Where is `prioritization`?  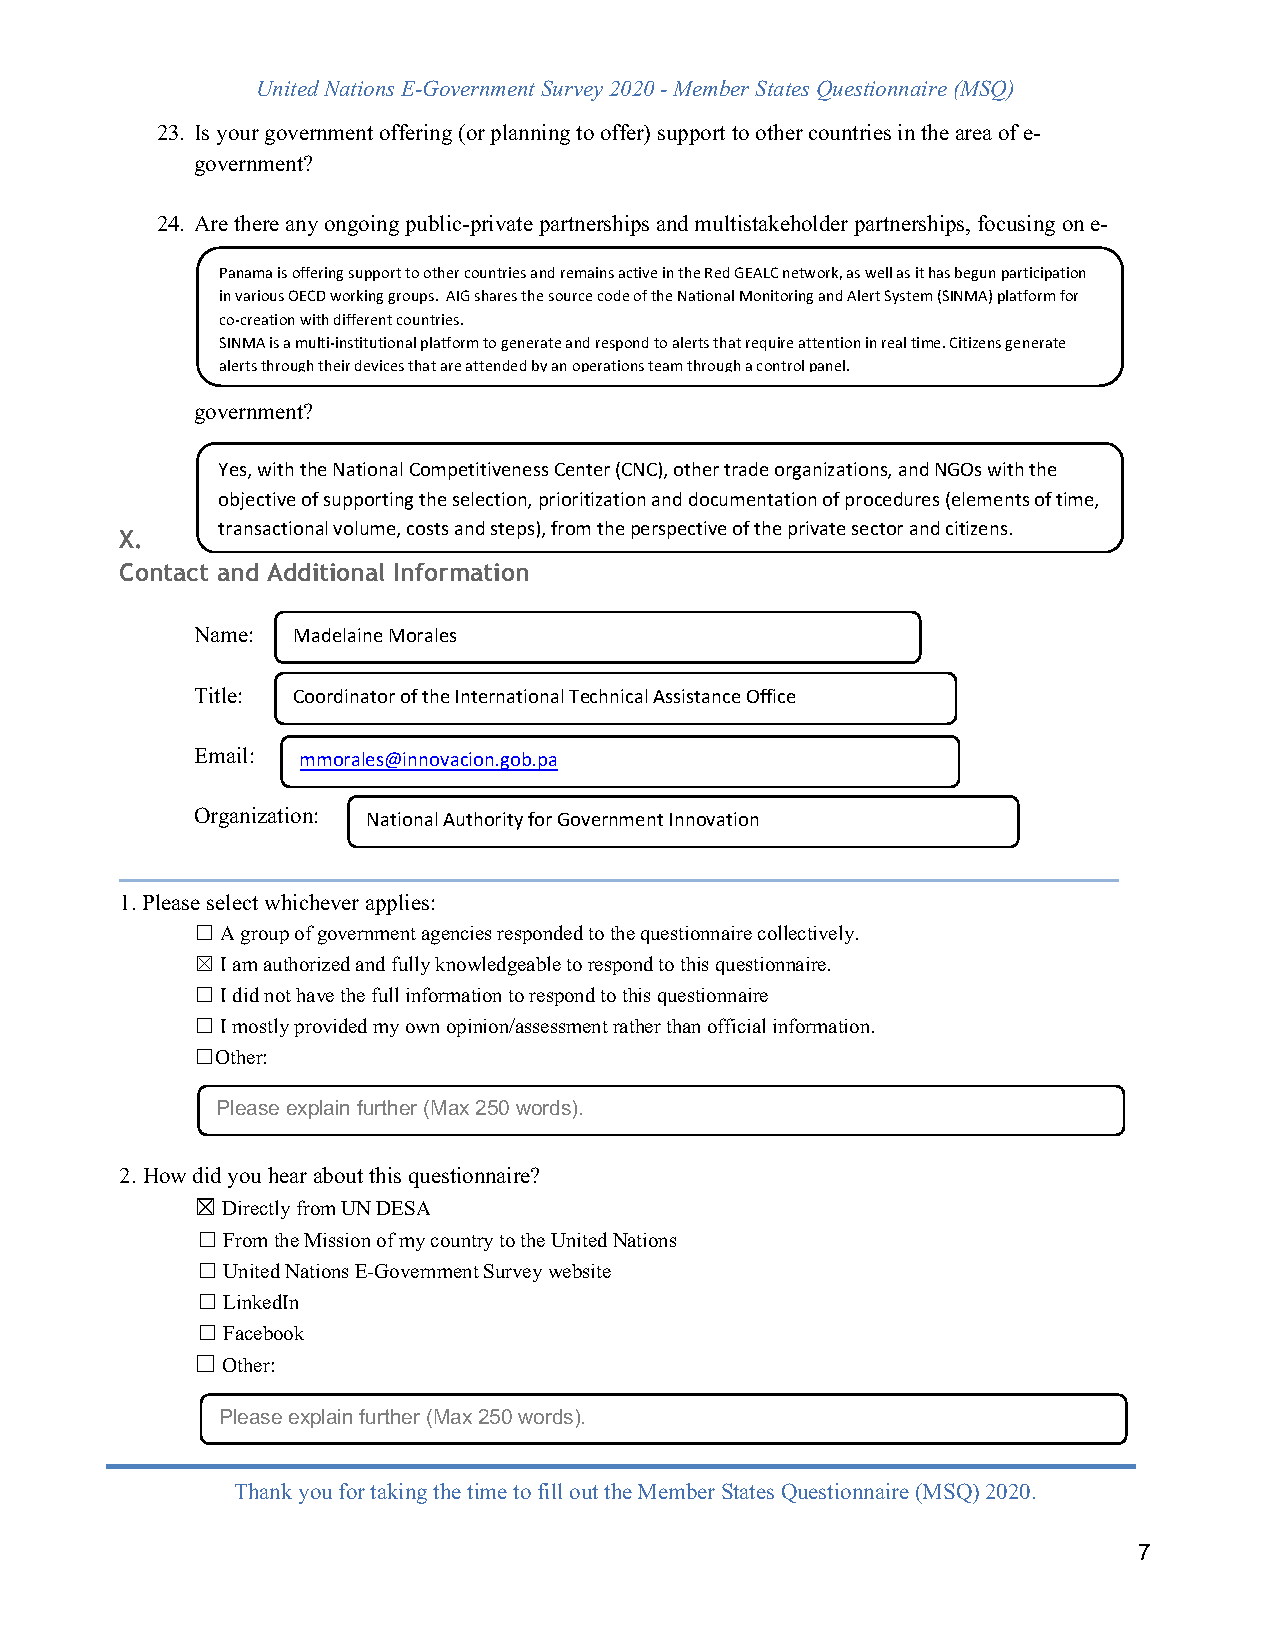
prioritization is located at coordinates (592, 501).
